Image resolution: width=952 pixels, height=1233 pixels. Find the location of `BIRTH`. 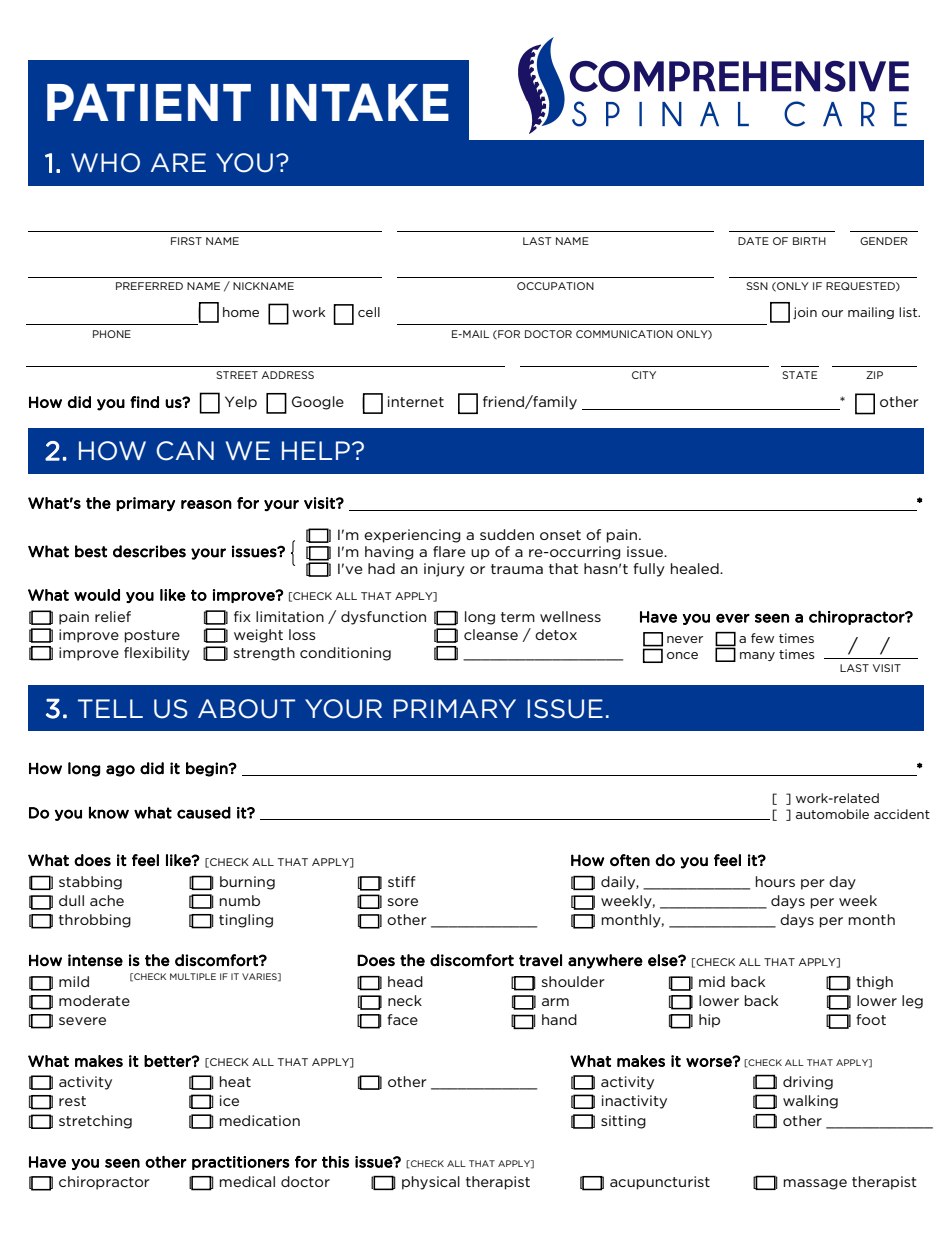

BIRTH is located at coordinates (809, 241).
